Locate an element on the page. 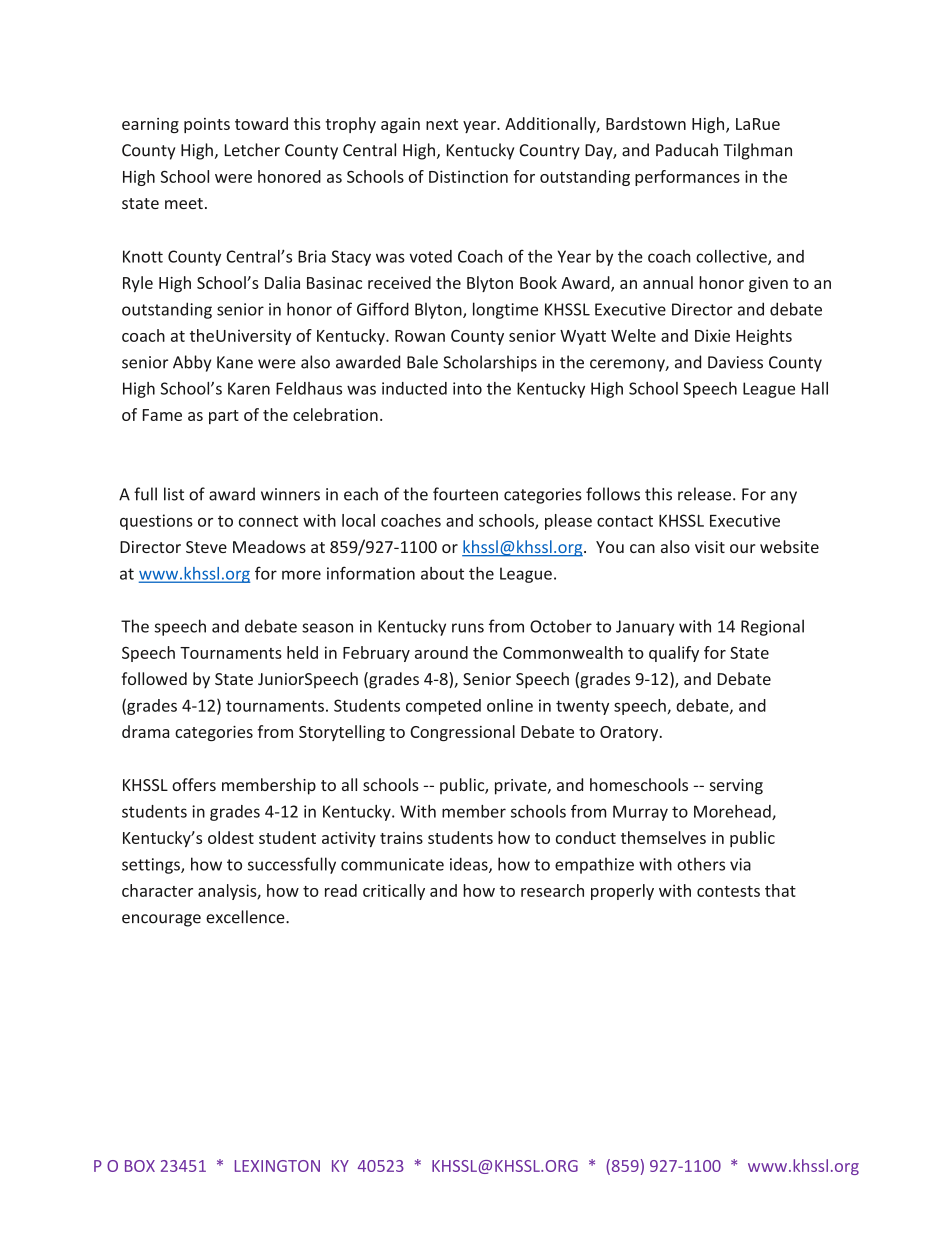 Image resolution: width=952 pixels, height=1233 pixels. Hall is located at coordinates (815, 388).
